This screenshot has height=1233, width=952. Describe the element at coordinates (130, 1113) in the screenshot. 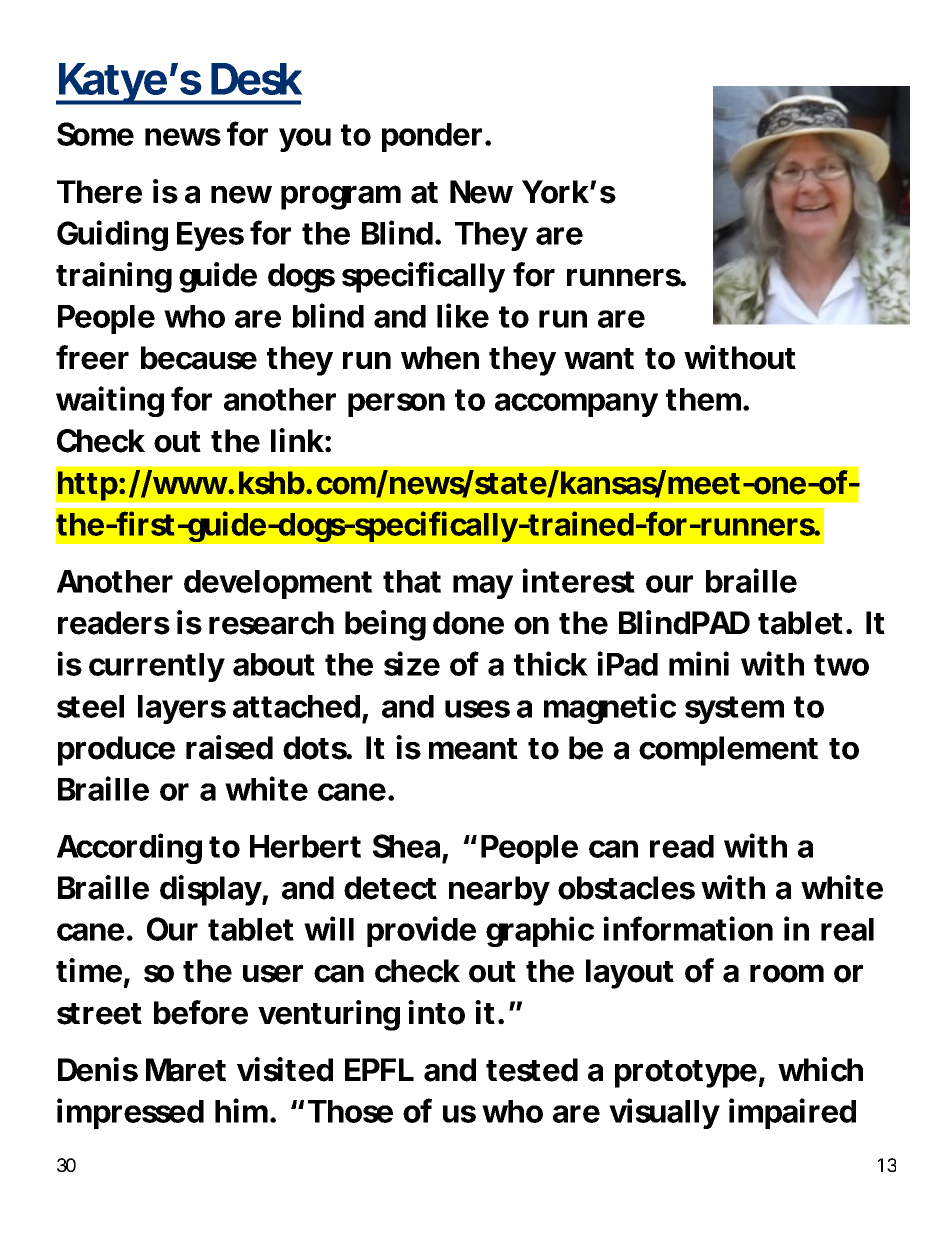

I see `impressed` at that location.
